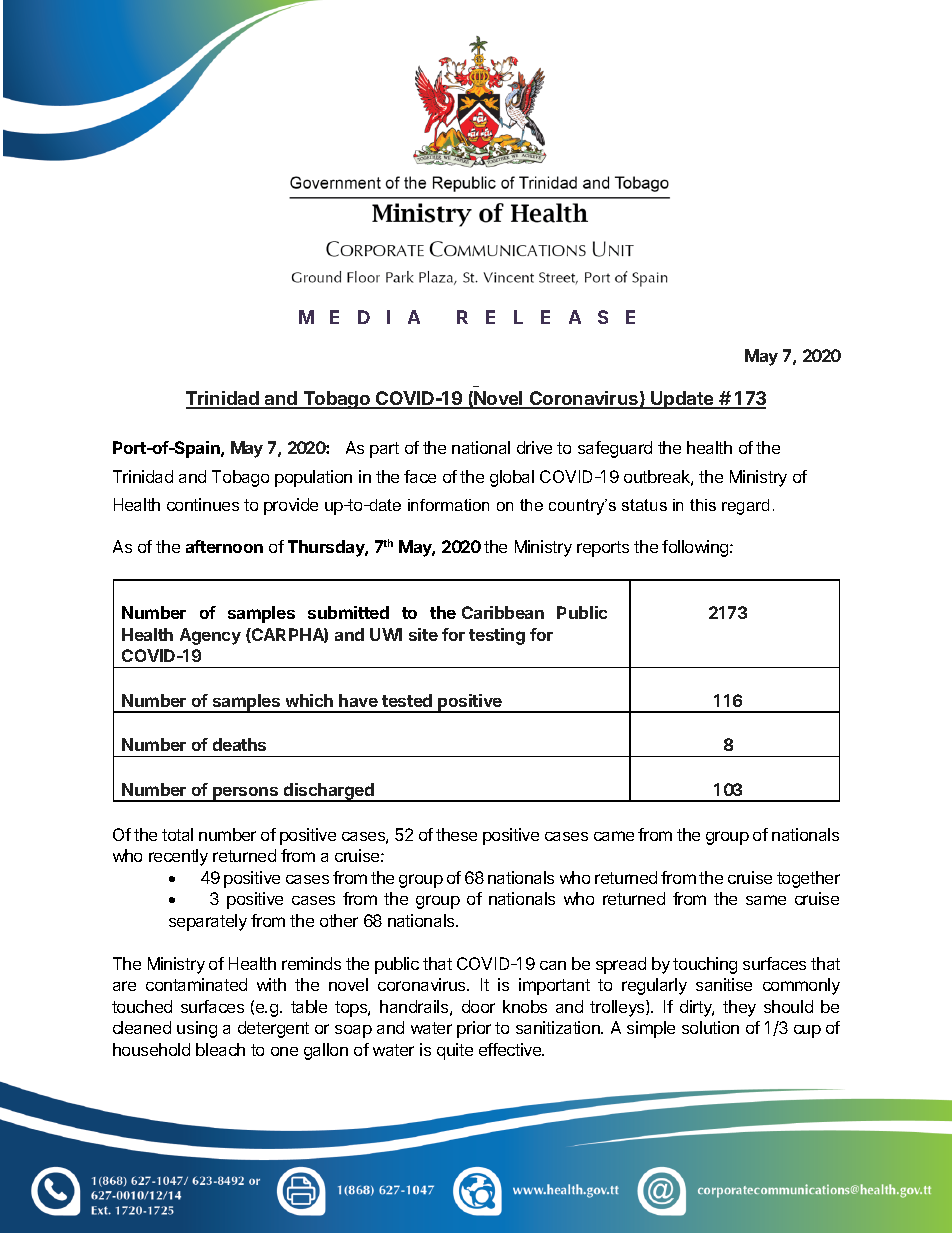 The width and height of the screenshot is (952, 1233). Describe the element at coordinates (197, 1029) in the screenshot. I see `using` at that location.
